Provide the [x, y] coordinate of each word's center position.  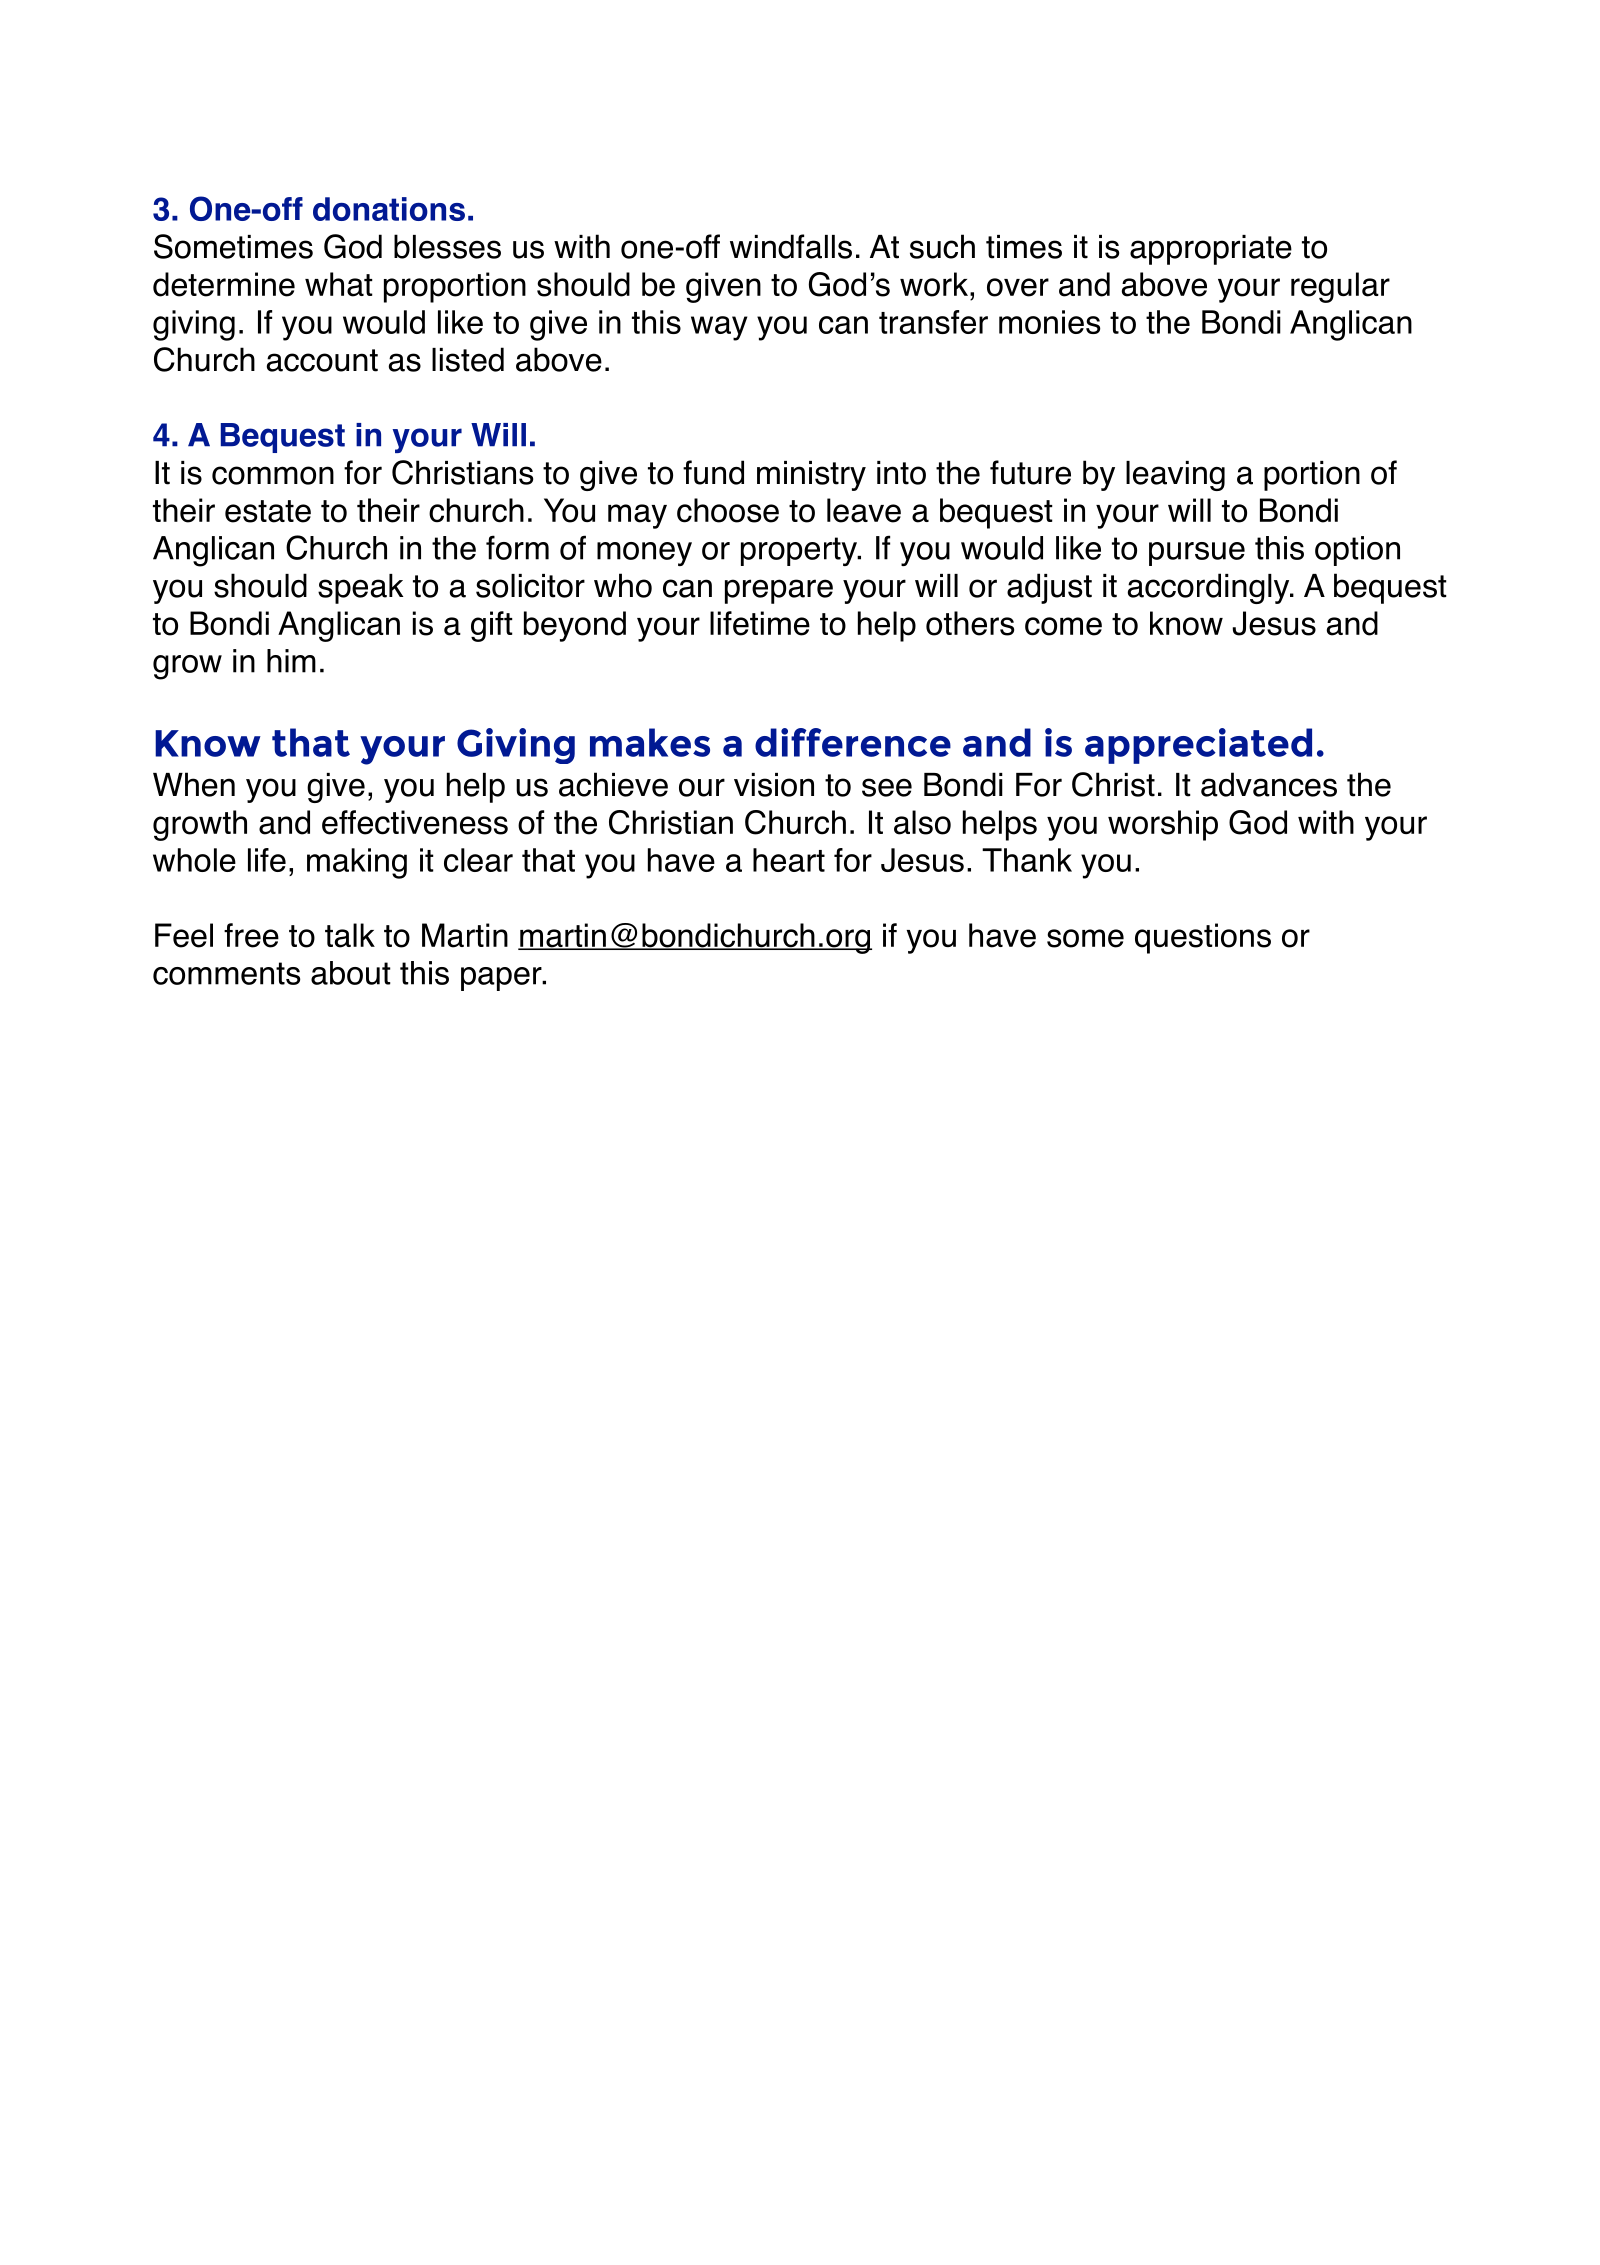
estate [268, 511]
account [322, 360]
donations [389, 209]
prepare [779, 591]
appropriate [1211, 250]
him [291, 661]
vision [774, 785]
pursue [1197, 554]
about [351, 973]
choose [728, 510]
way [719, 328]
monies [1049, 322]
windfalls [791, 246]
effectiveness [415, 822]
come [1063, 626]
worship [1163, 825]
